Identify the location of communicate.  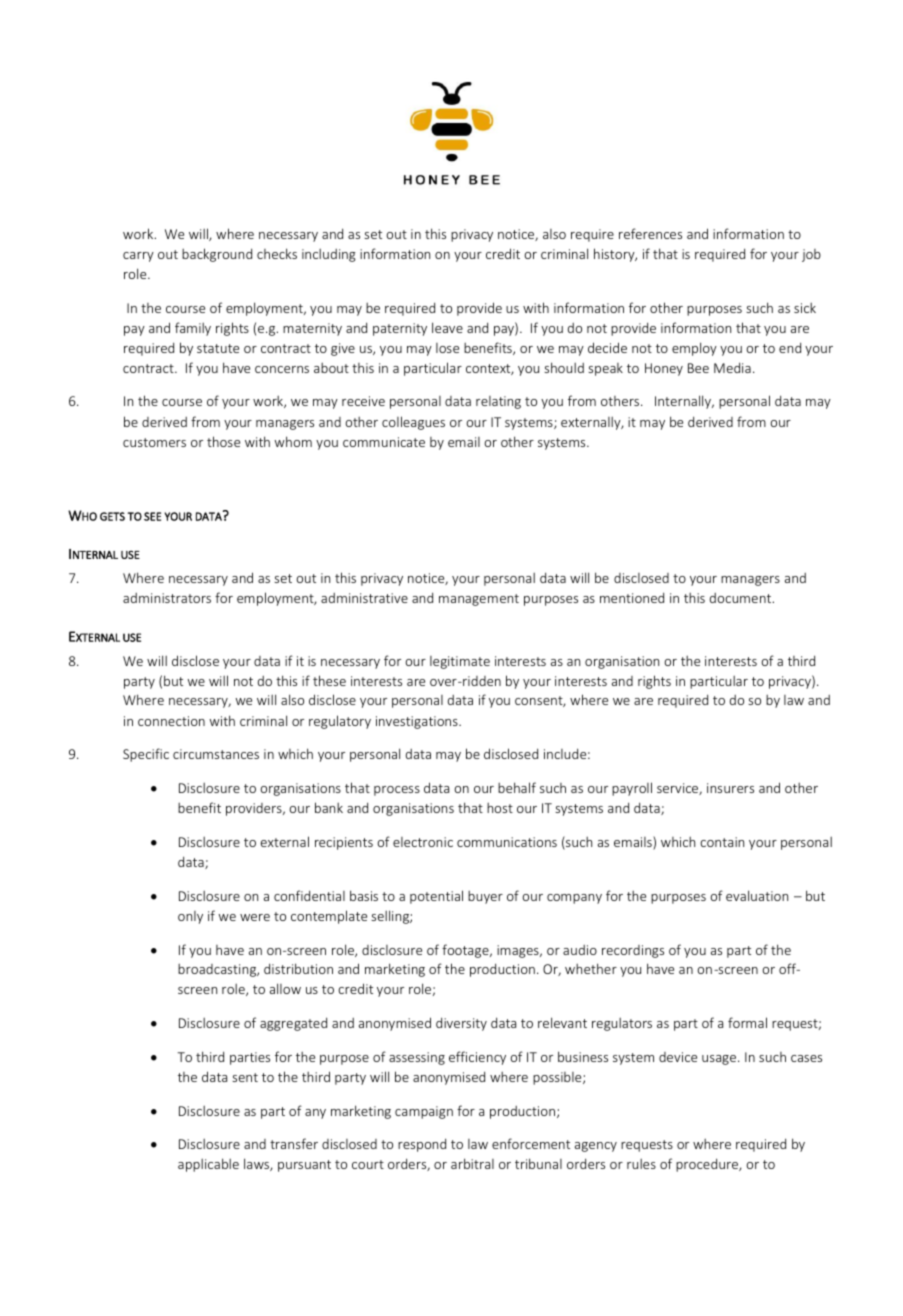
(384, 442).
